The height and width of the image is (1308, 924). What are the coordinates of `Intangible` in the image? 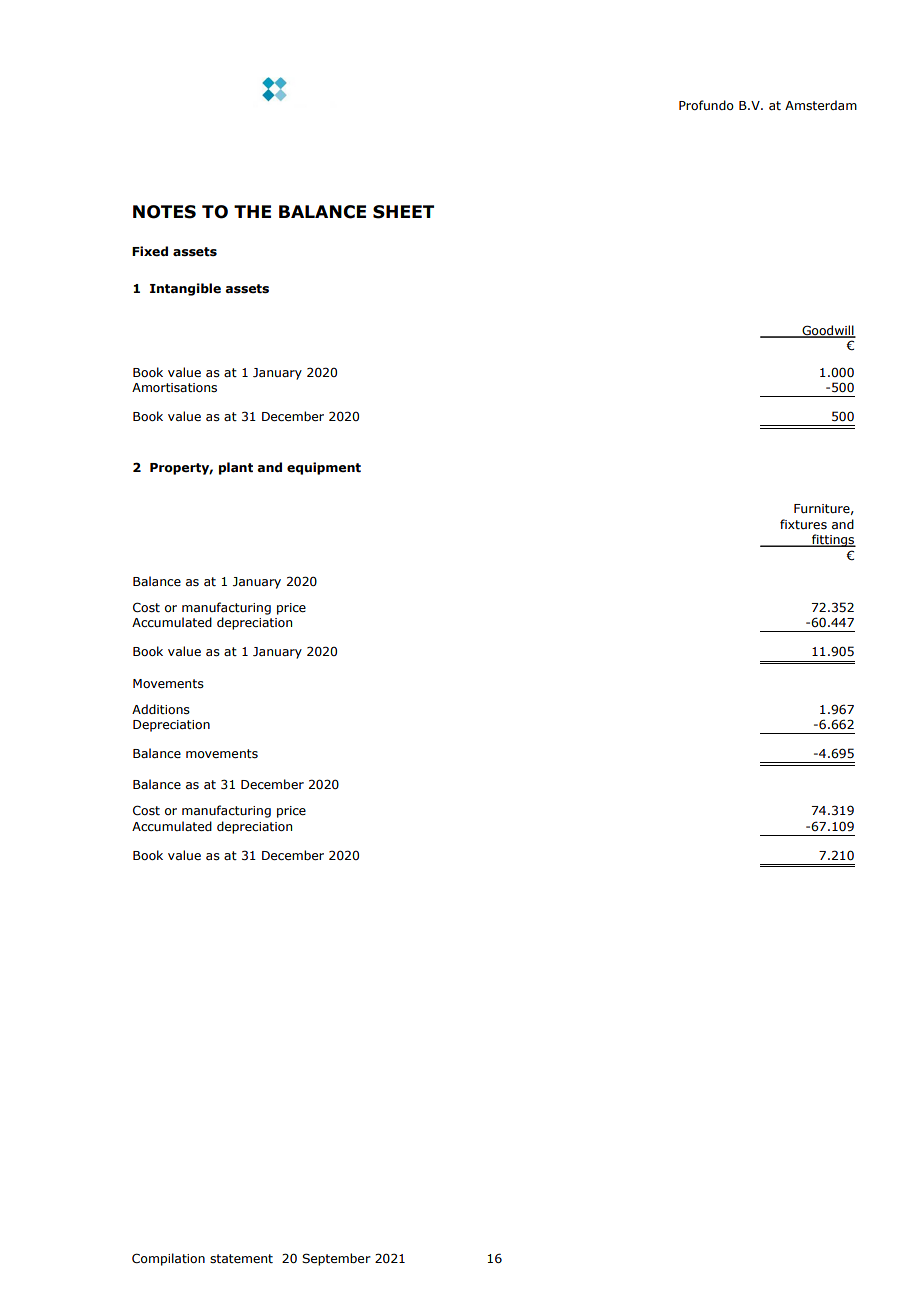 It's located at (185, 289).
